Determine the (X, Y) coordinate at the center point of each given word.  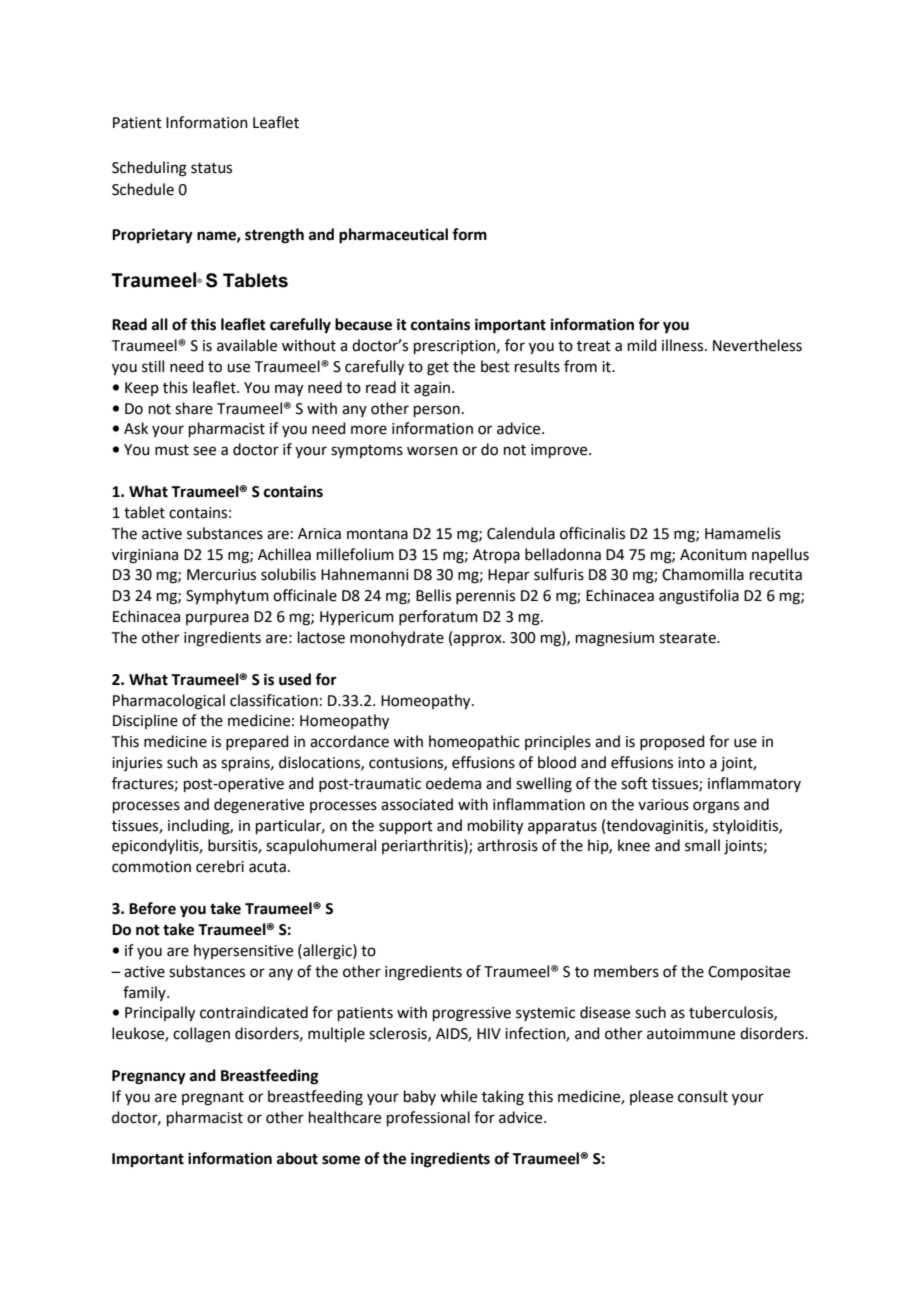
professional (428, 1118)
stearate (688, 638)
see (204, 451)
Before (152, 908)
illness (684, 345)
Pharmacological (169, 702)
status (211, 168)
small (702, 845)
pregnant (213, 1099)
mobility (495, 827)
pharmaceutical (393, 236)
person (437, 411)
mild (642, 345)
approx (478, 640)
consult (703, 1096)
